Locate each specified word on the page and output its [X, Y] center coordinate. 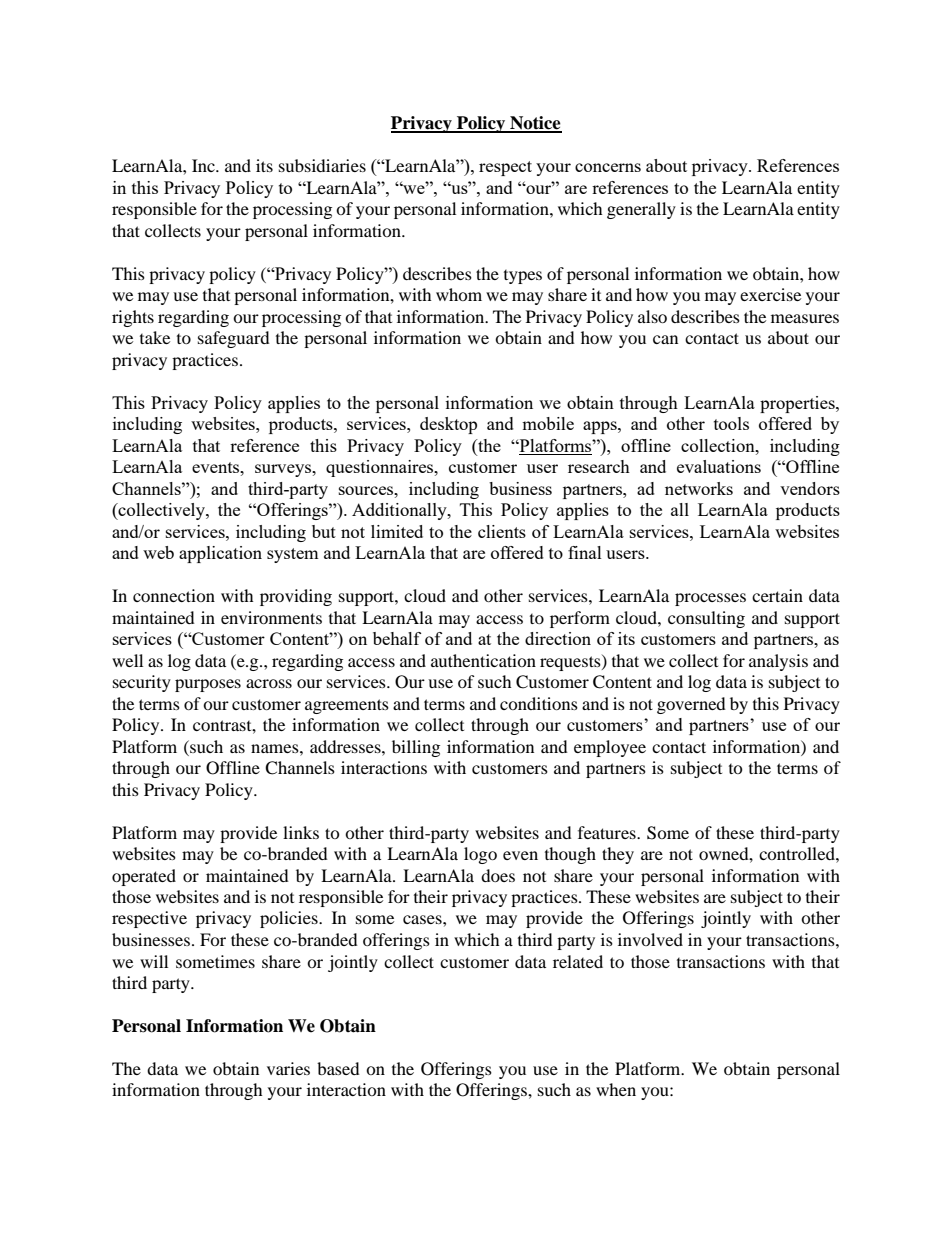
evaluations [719, 466]
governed [691, 705]
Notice [535, 124]
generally [641, 210]
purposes [208, 685]
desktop [448, 425]
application [220, 554]
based [338, 1068]
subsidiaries [322, 165]
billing [416, 748]
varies [288, 1068]
